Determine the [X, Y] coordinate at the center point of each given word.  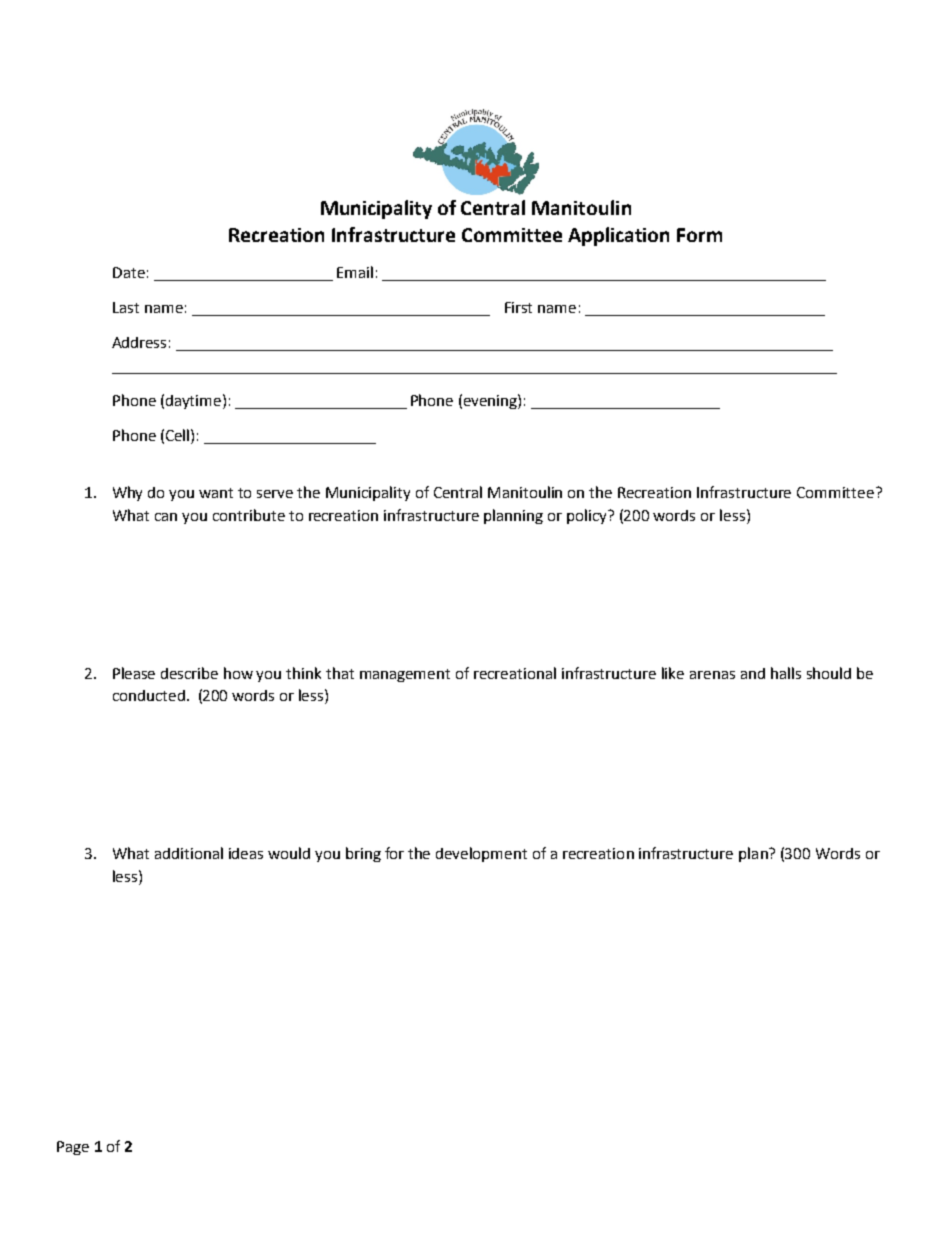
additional [189, 853]
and [753, 673]
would [289, 853]
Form [699, 235]
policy [588, 516]
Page [73, 1148]
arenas [712, 675]
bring [363, 854]
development [481, 854]
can [166, 517]
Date [129, 272]
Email [355, 272]
